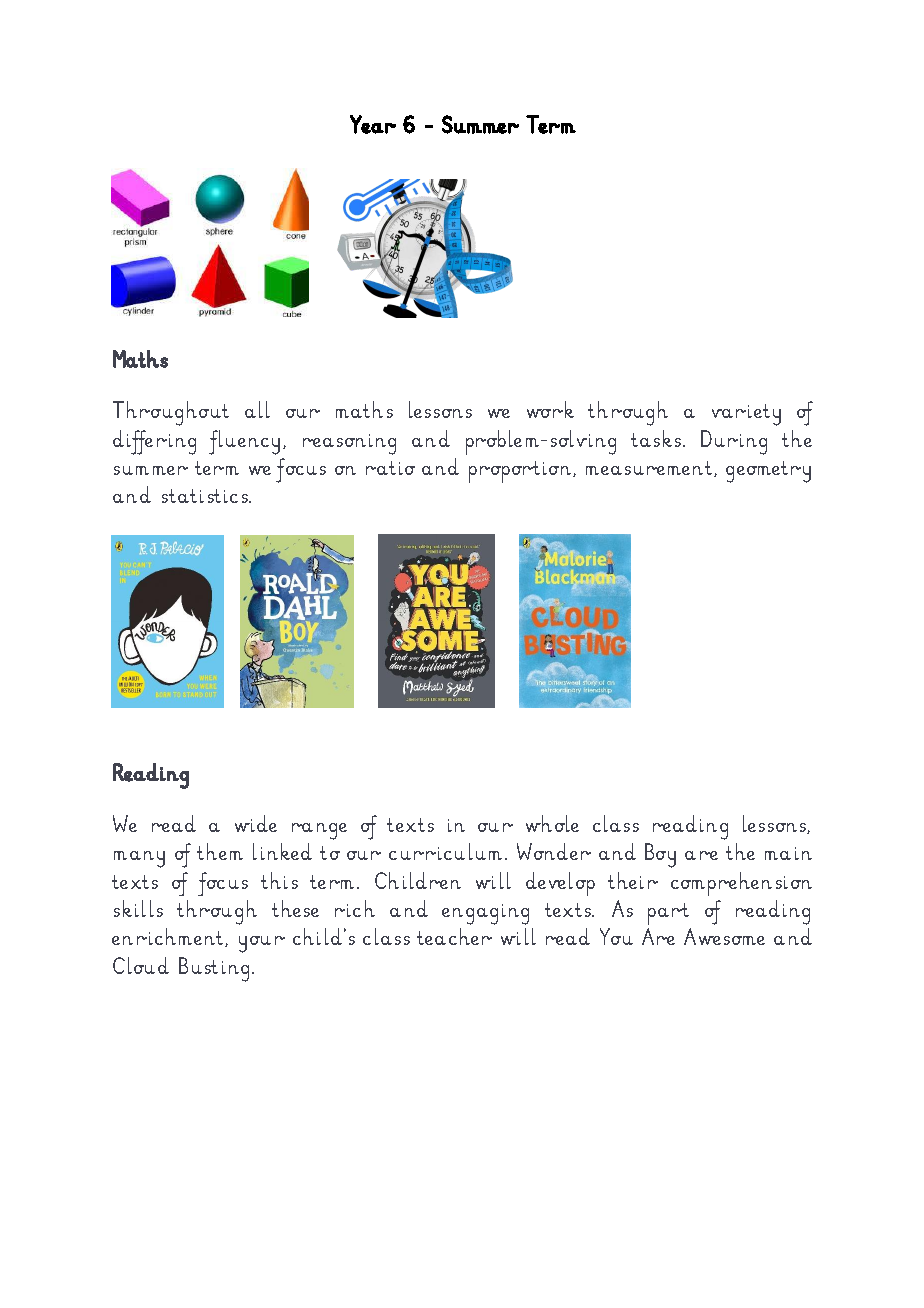 This screenshot has height=1308, width=924. What do you see at coordinates (214, 969) in the screenshot?
I see `Busting` at bounding box center [214, 969].
